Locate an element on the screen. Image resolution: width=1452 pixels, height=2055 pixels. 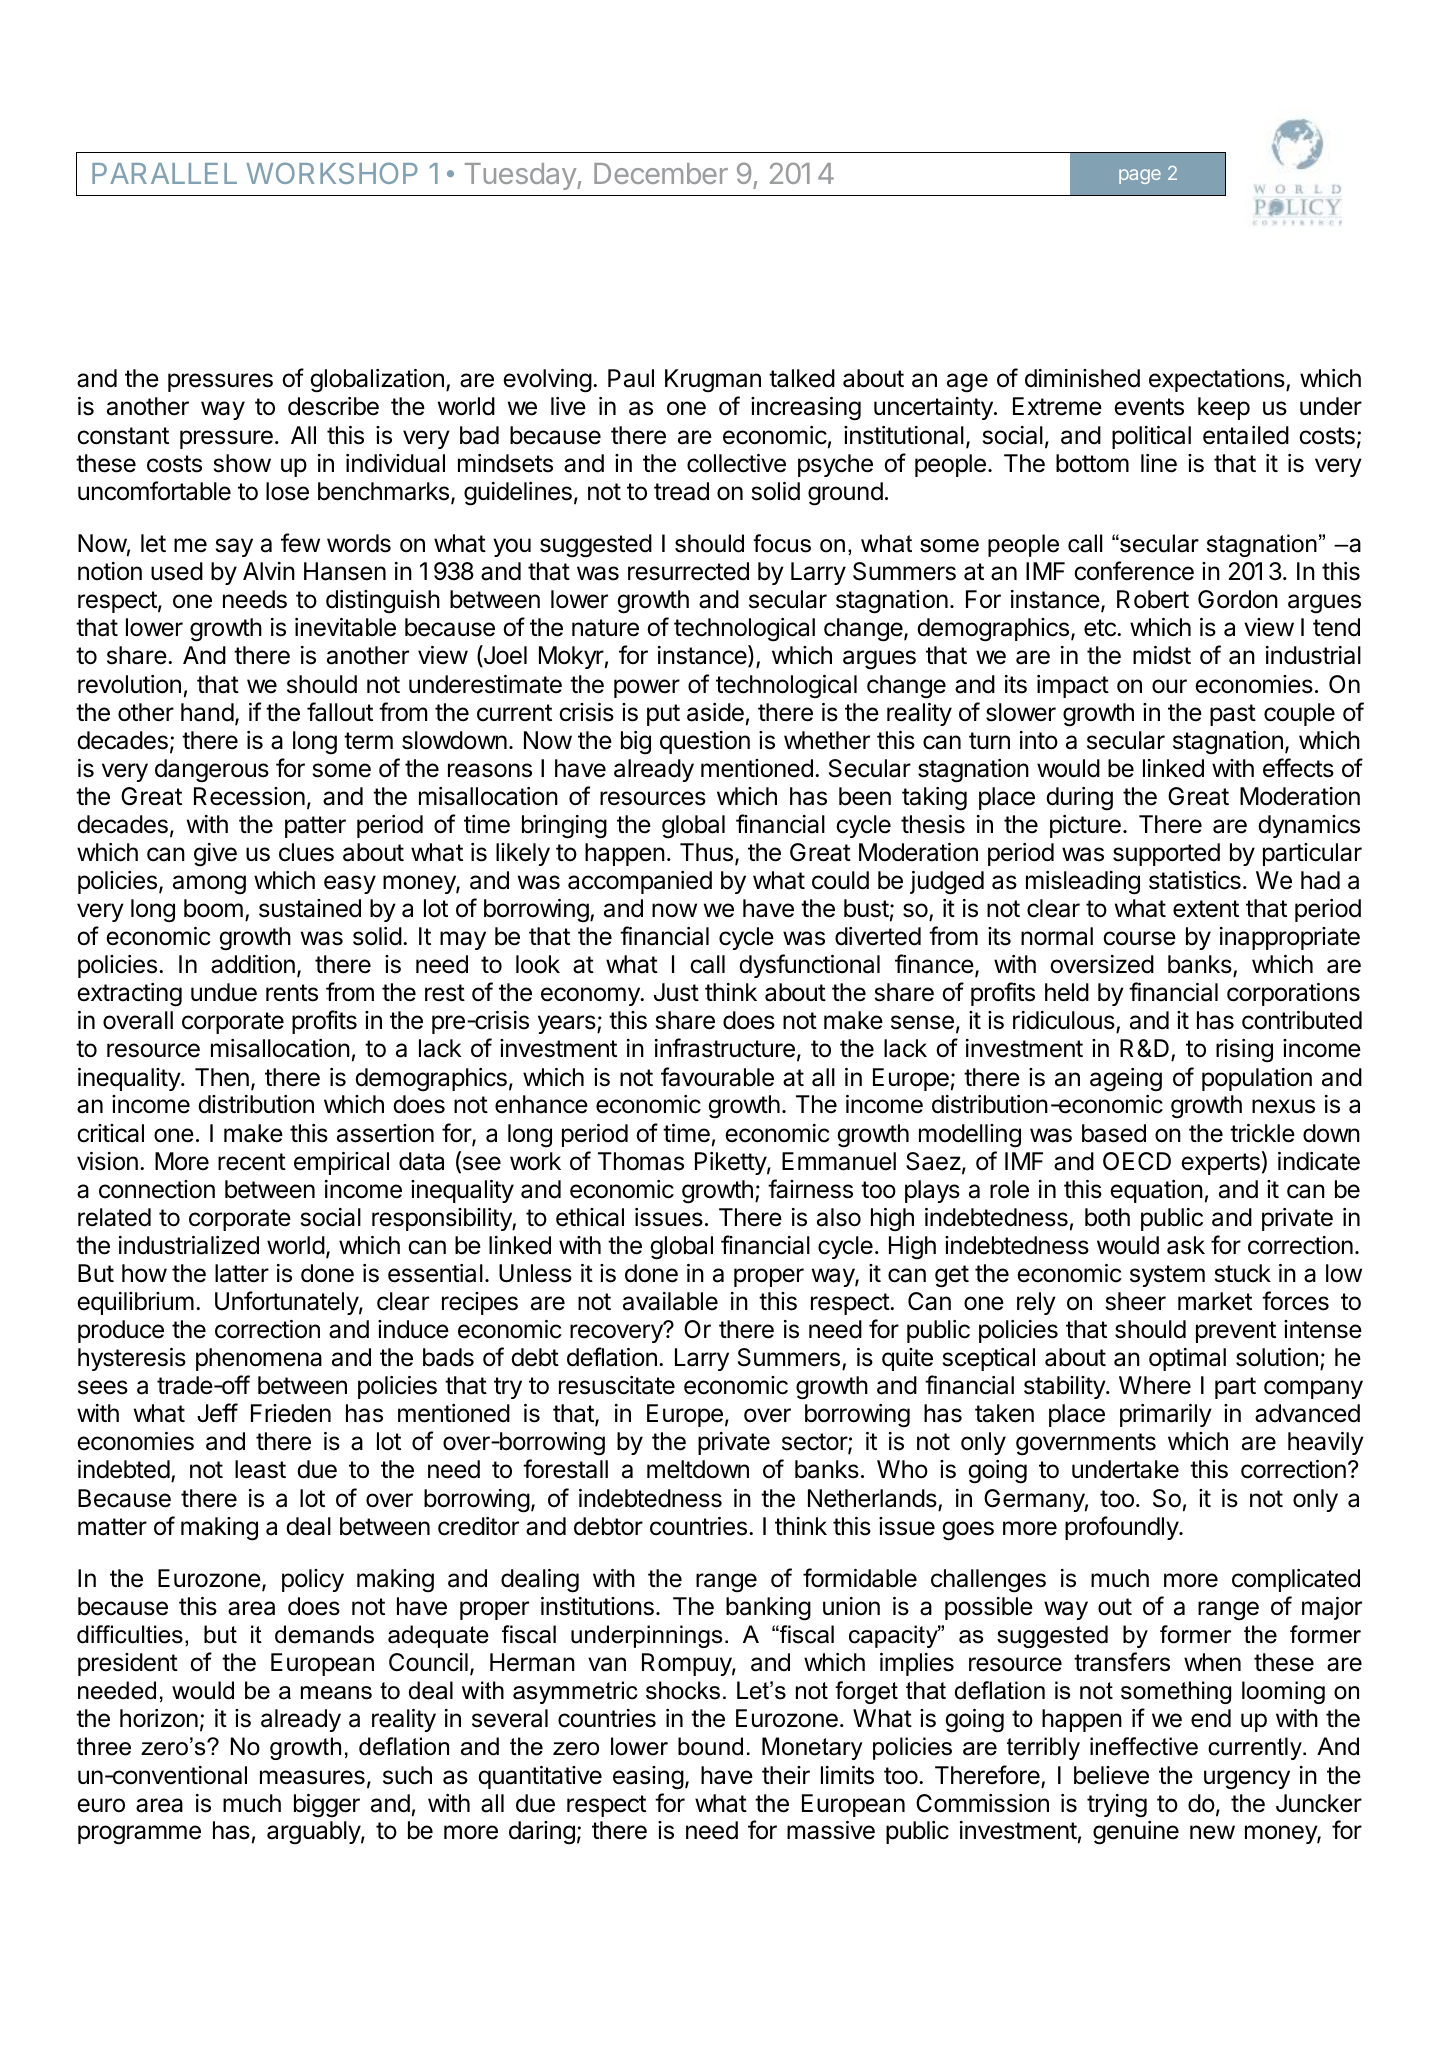
experts is located at coordinates (1220, 1164).
